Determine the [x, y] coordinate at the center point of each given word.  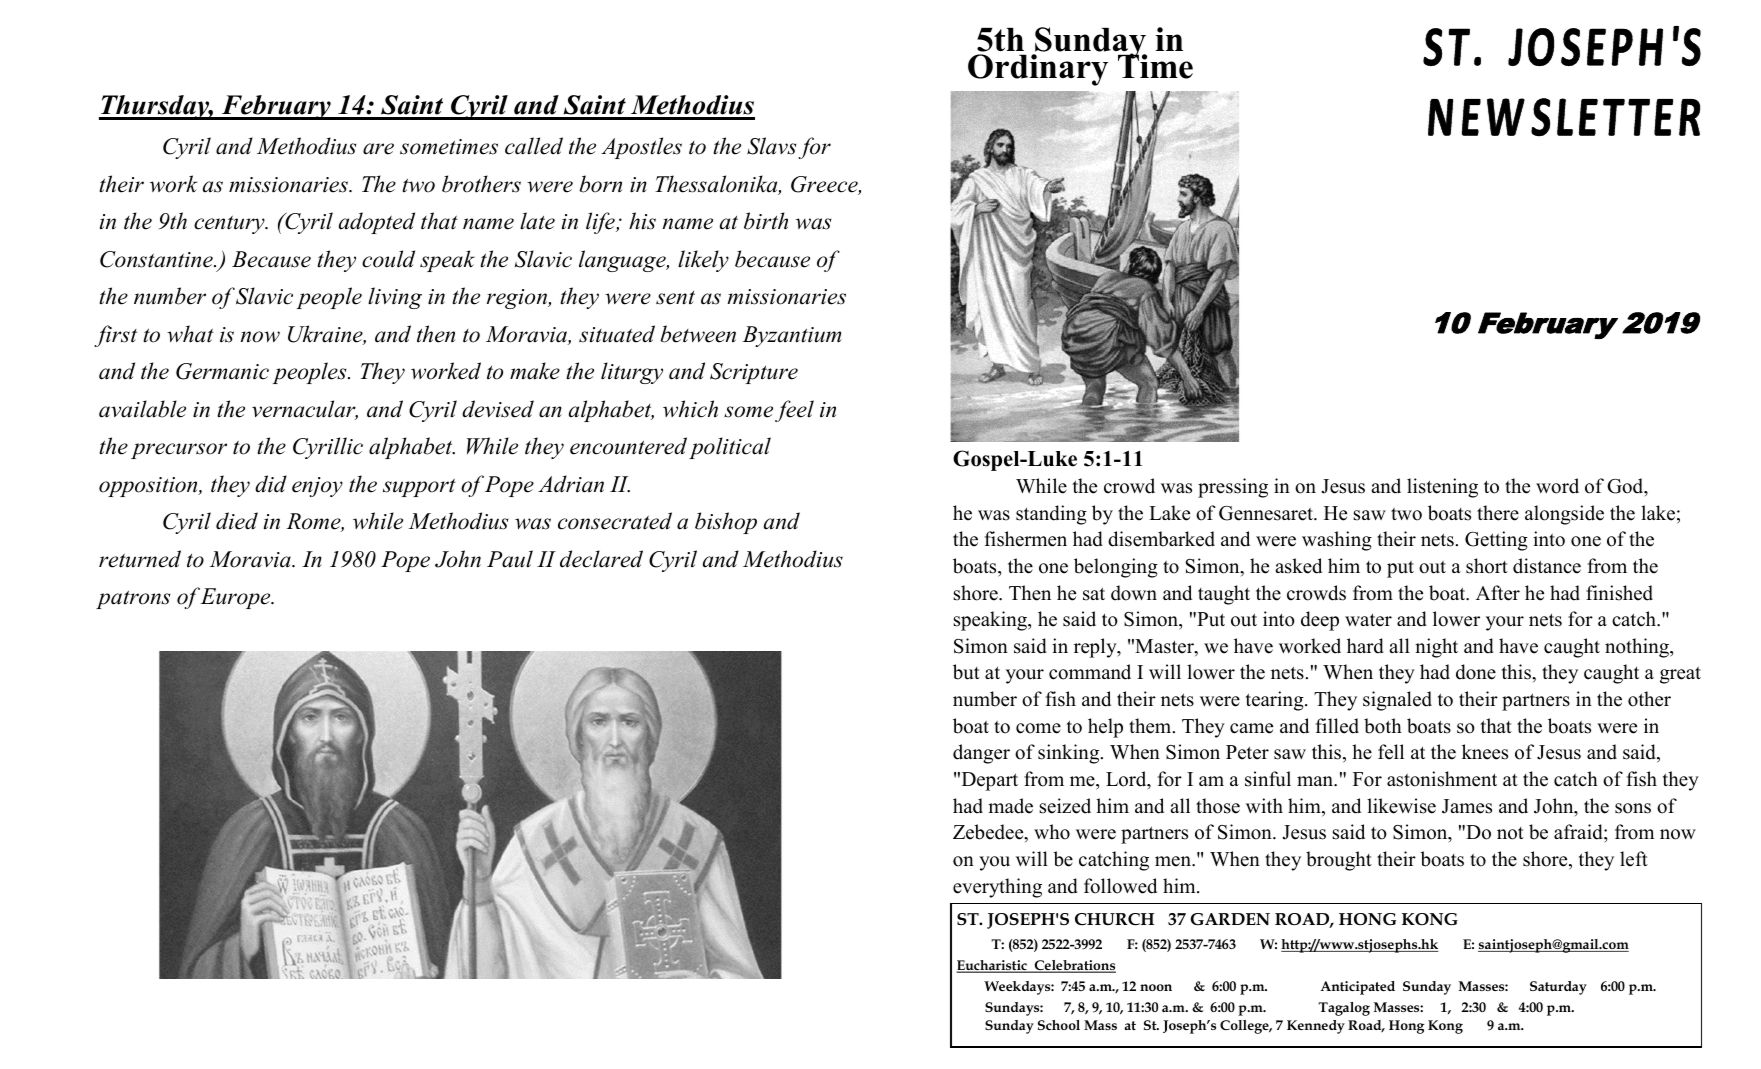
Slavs [771, 146]
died [237, 521]
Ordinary [1038, 70]
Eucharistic [992, 966]
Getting [1496, 541]
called [534, 146]
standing [1051, 515]
